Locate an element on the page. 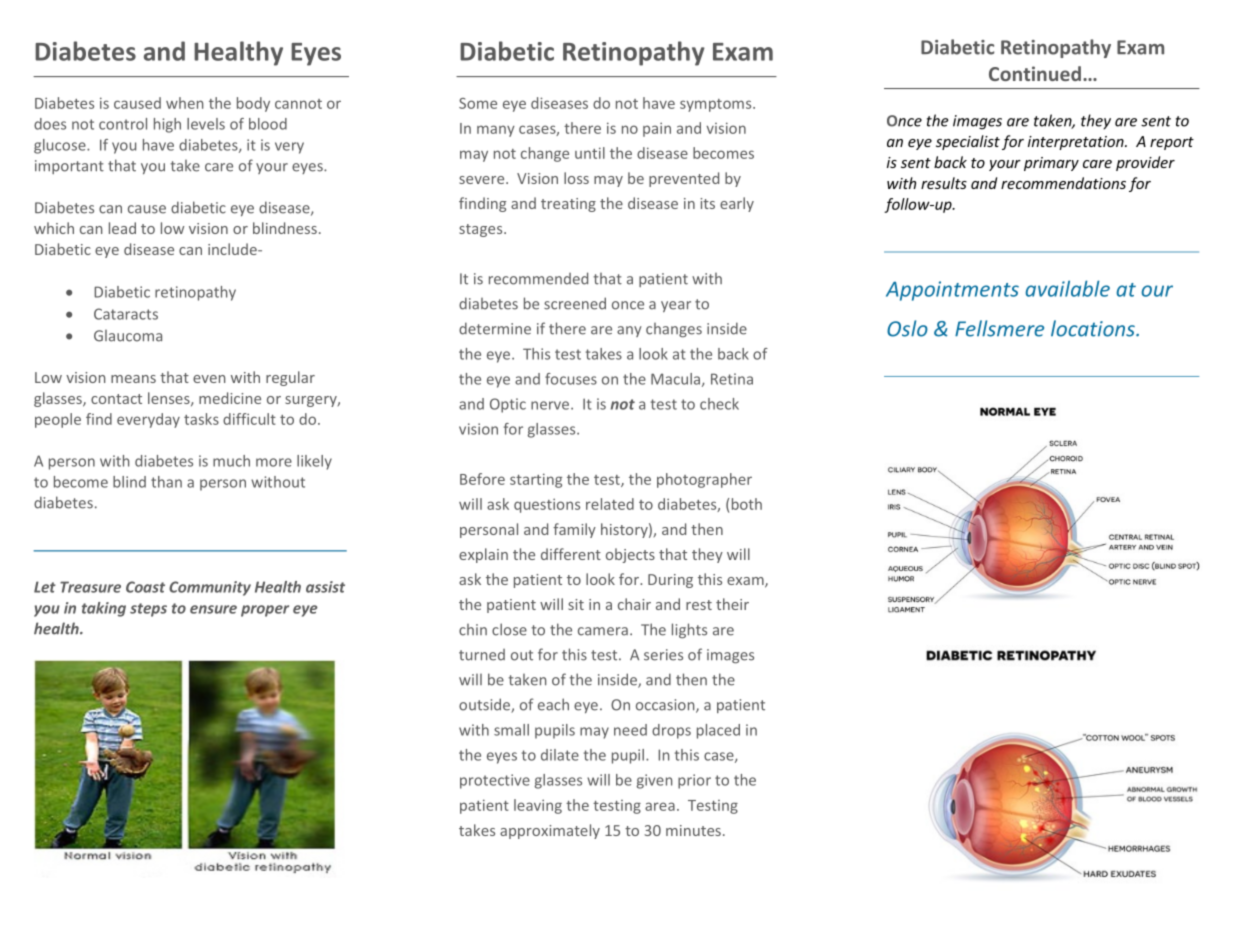  much is located at coordinates (231, 461).
